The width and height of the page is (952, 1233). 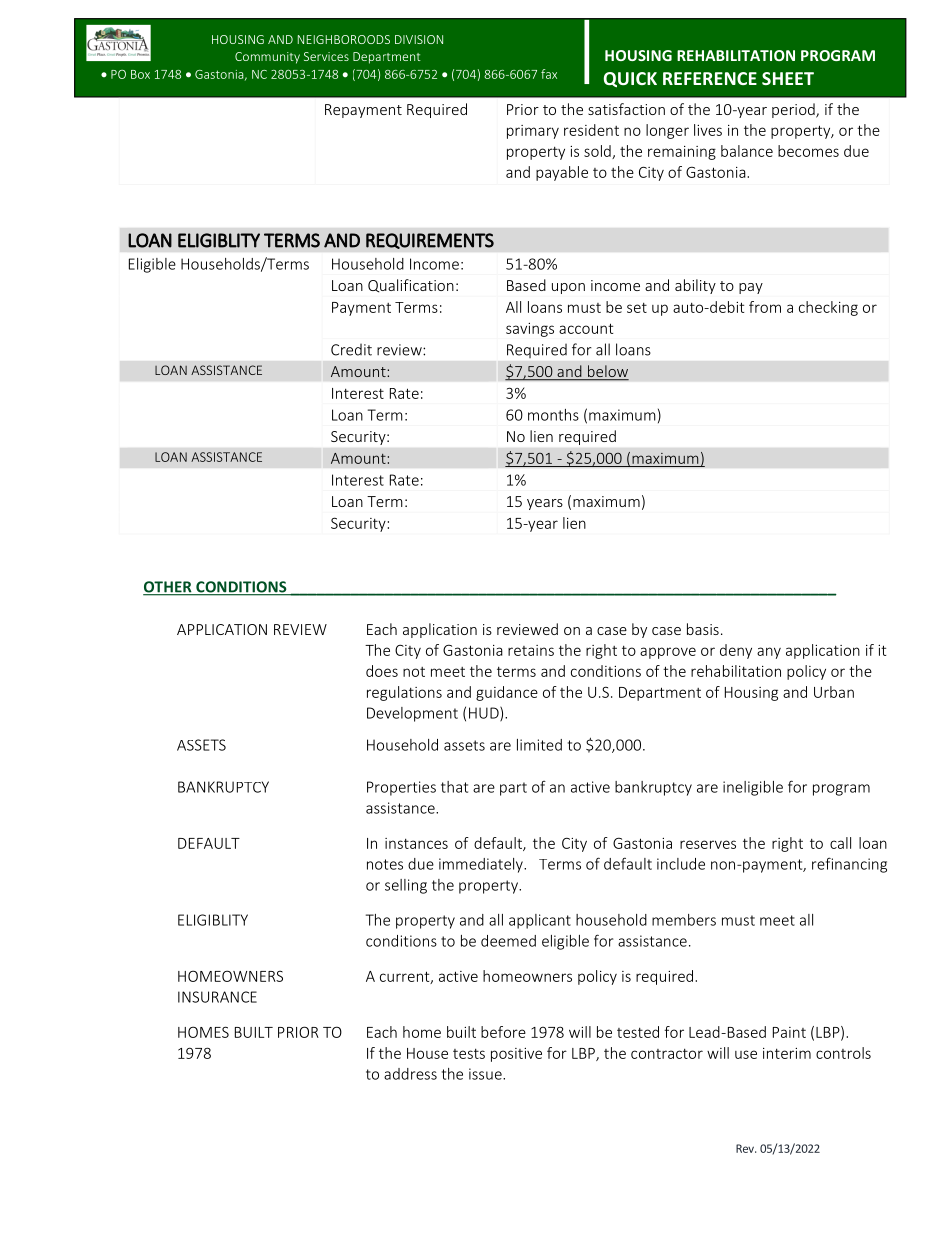 I want to click on INSURANCE, so click(x=217, y=997).
